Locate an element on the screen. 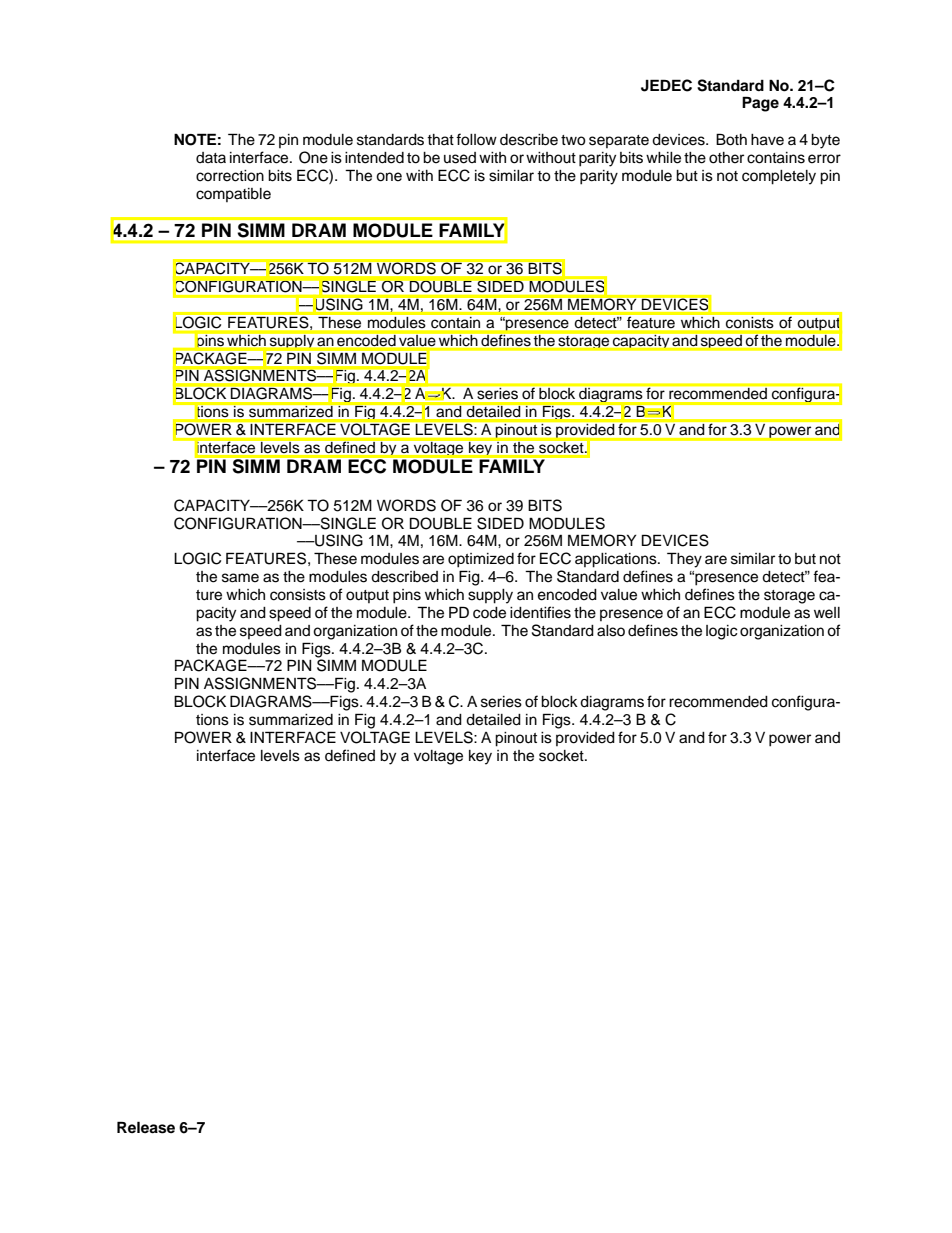 Image resolution: width=952 pixels, height=1233 pixels. follow is located at coordinates (476, 139).
